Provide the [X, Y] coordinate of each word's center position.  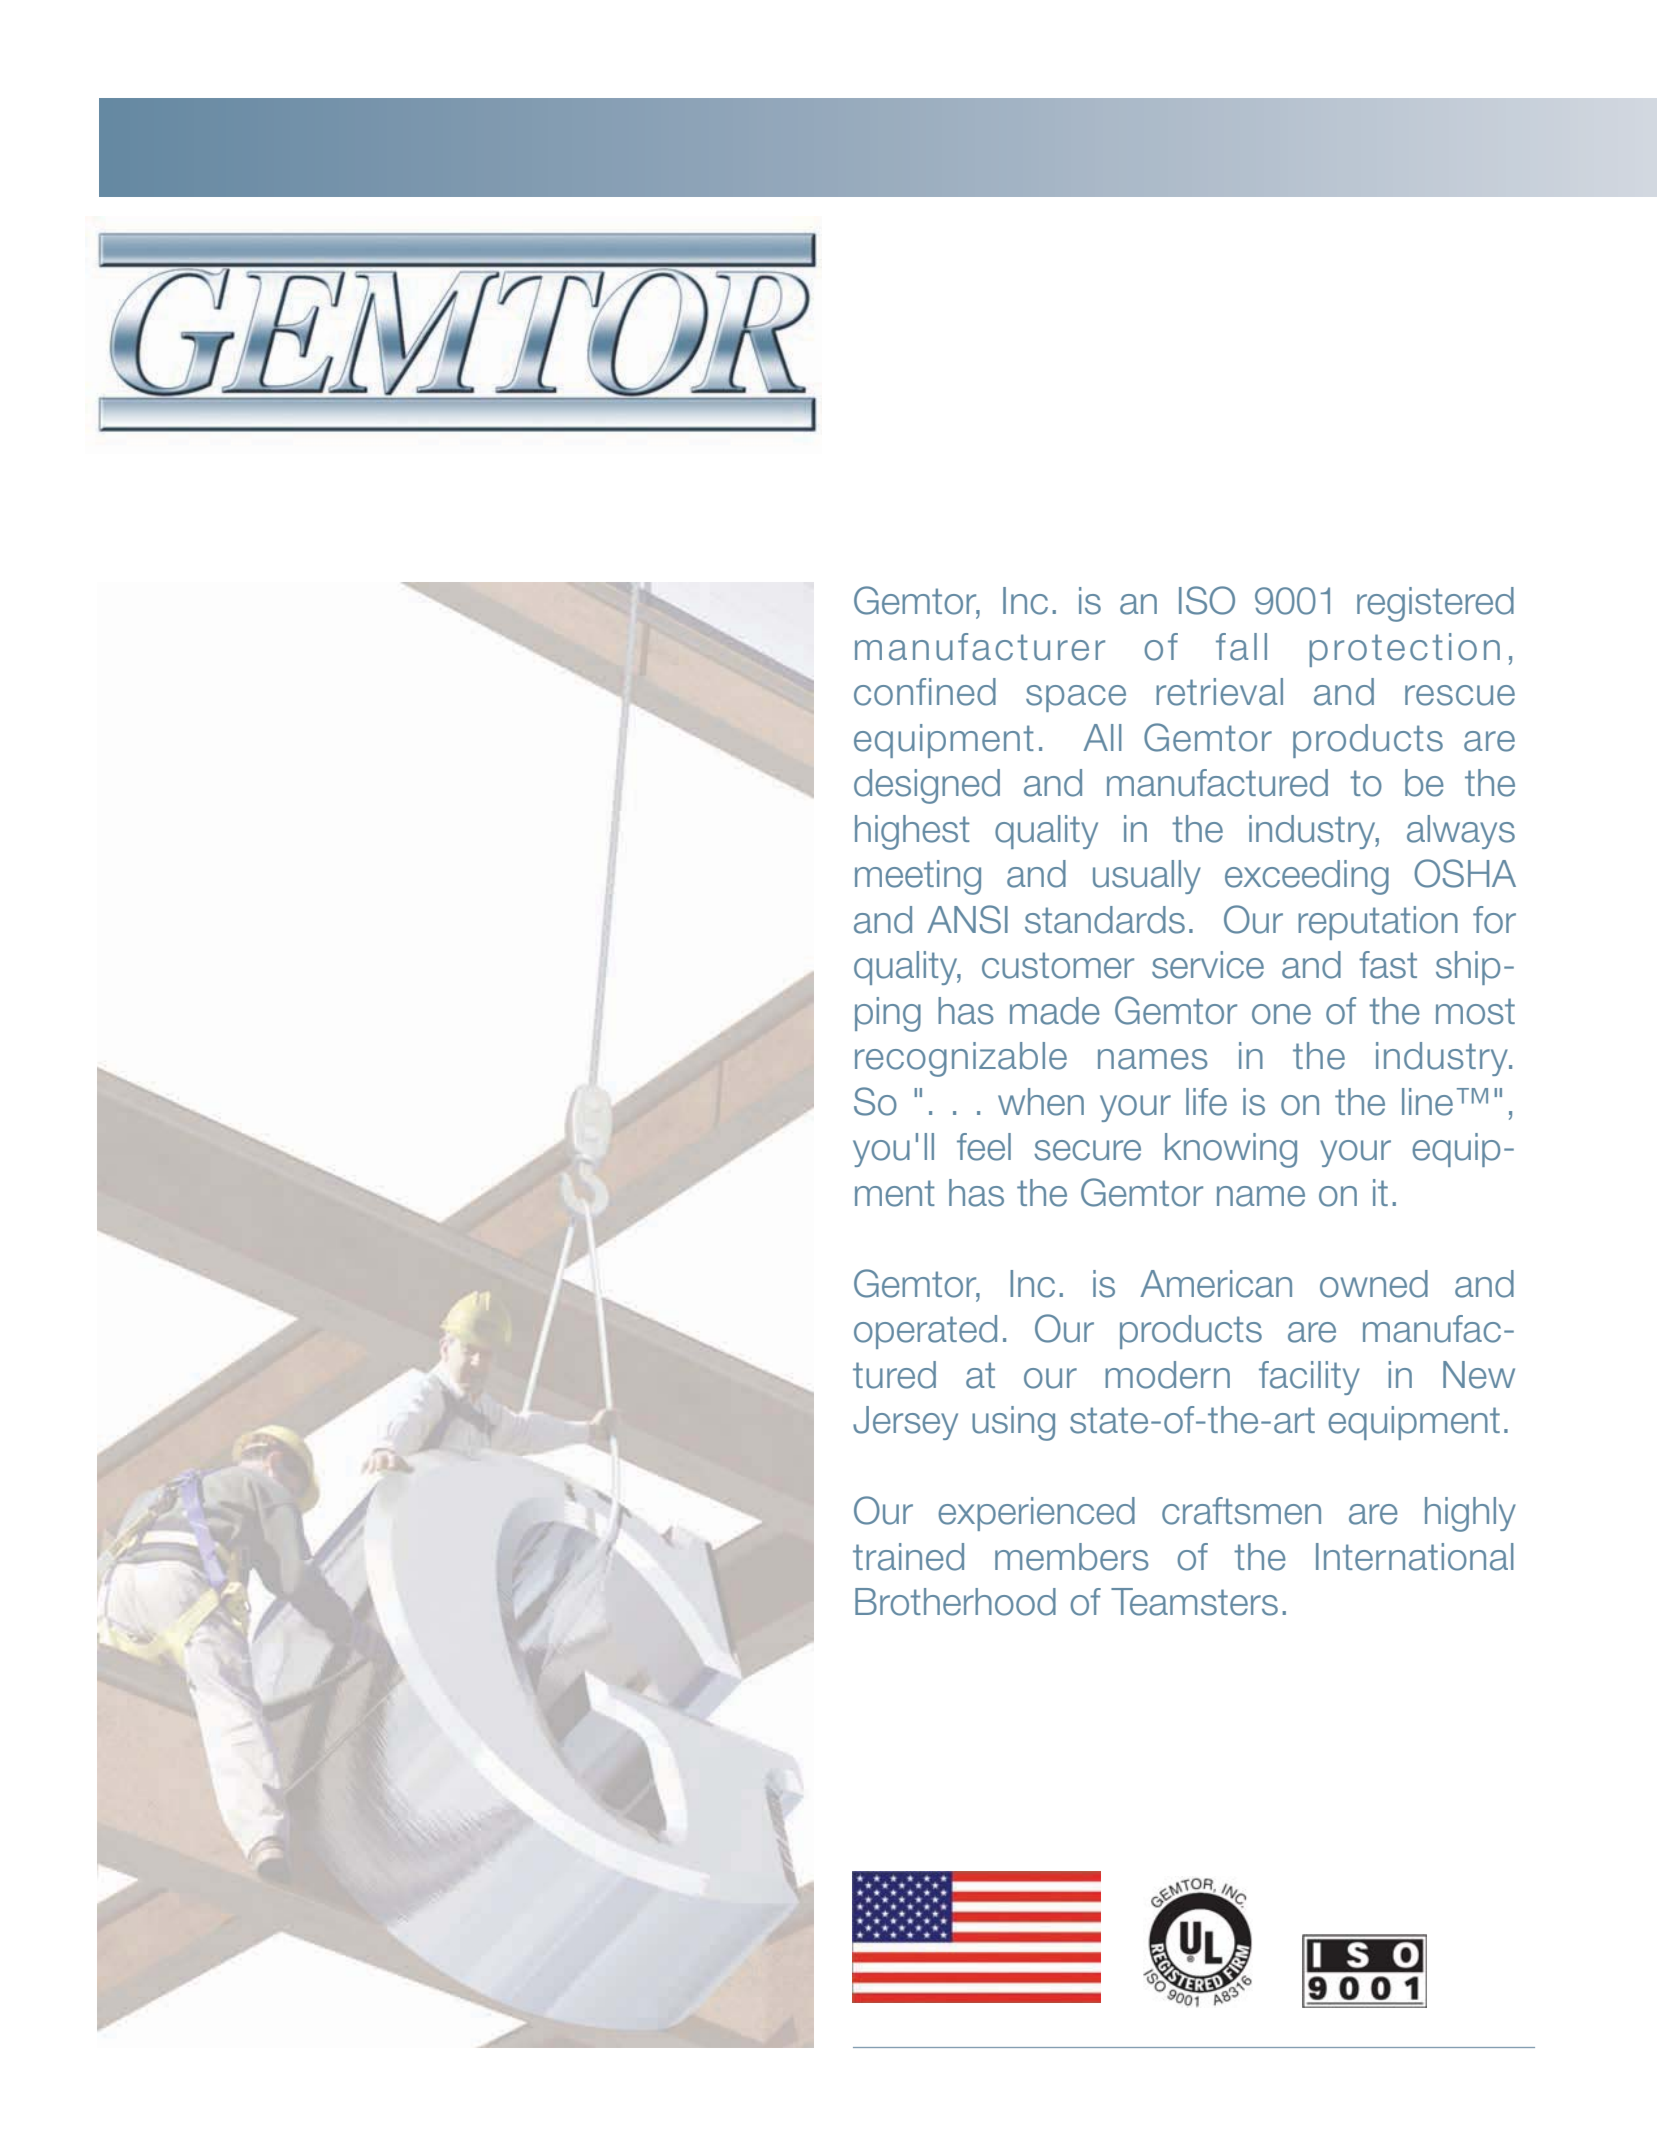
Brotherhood [955, 1602]
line [1427, 1102]
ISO [1207, 600]
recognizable [961, 1059]
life [1206, 1102]
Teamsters [1194, 1602]
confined [925, 692]
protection [1404, 650]
